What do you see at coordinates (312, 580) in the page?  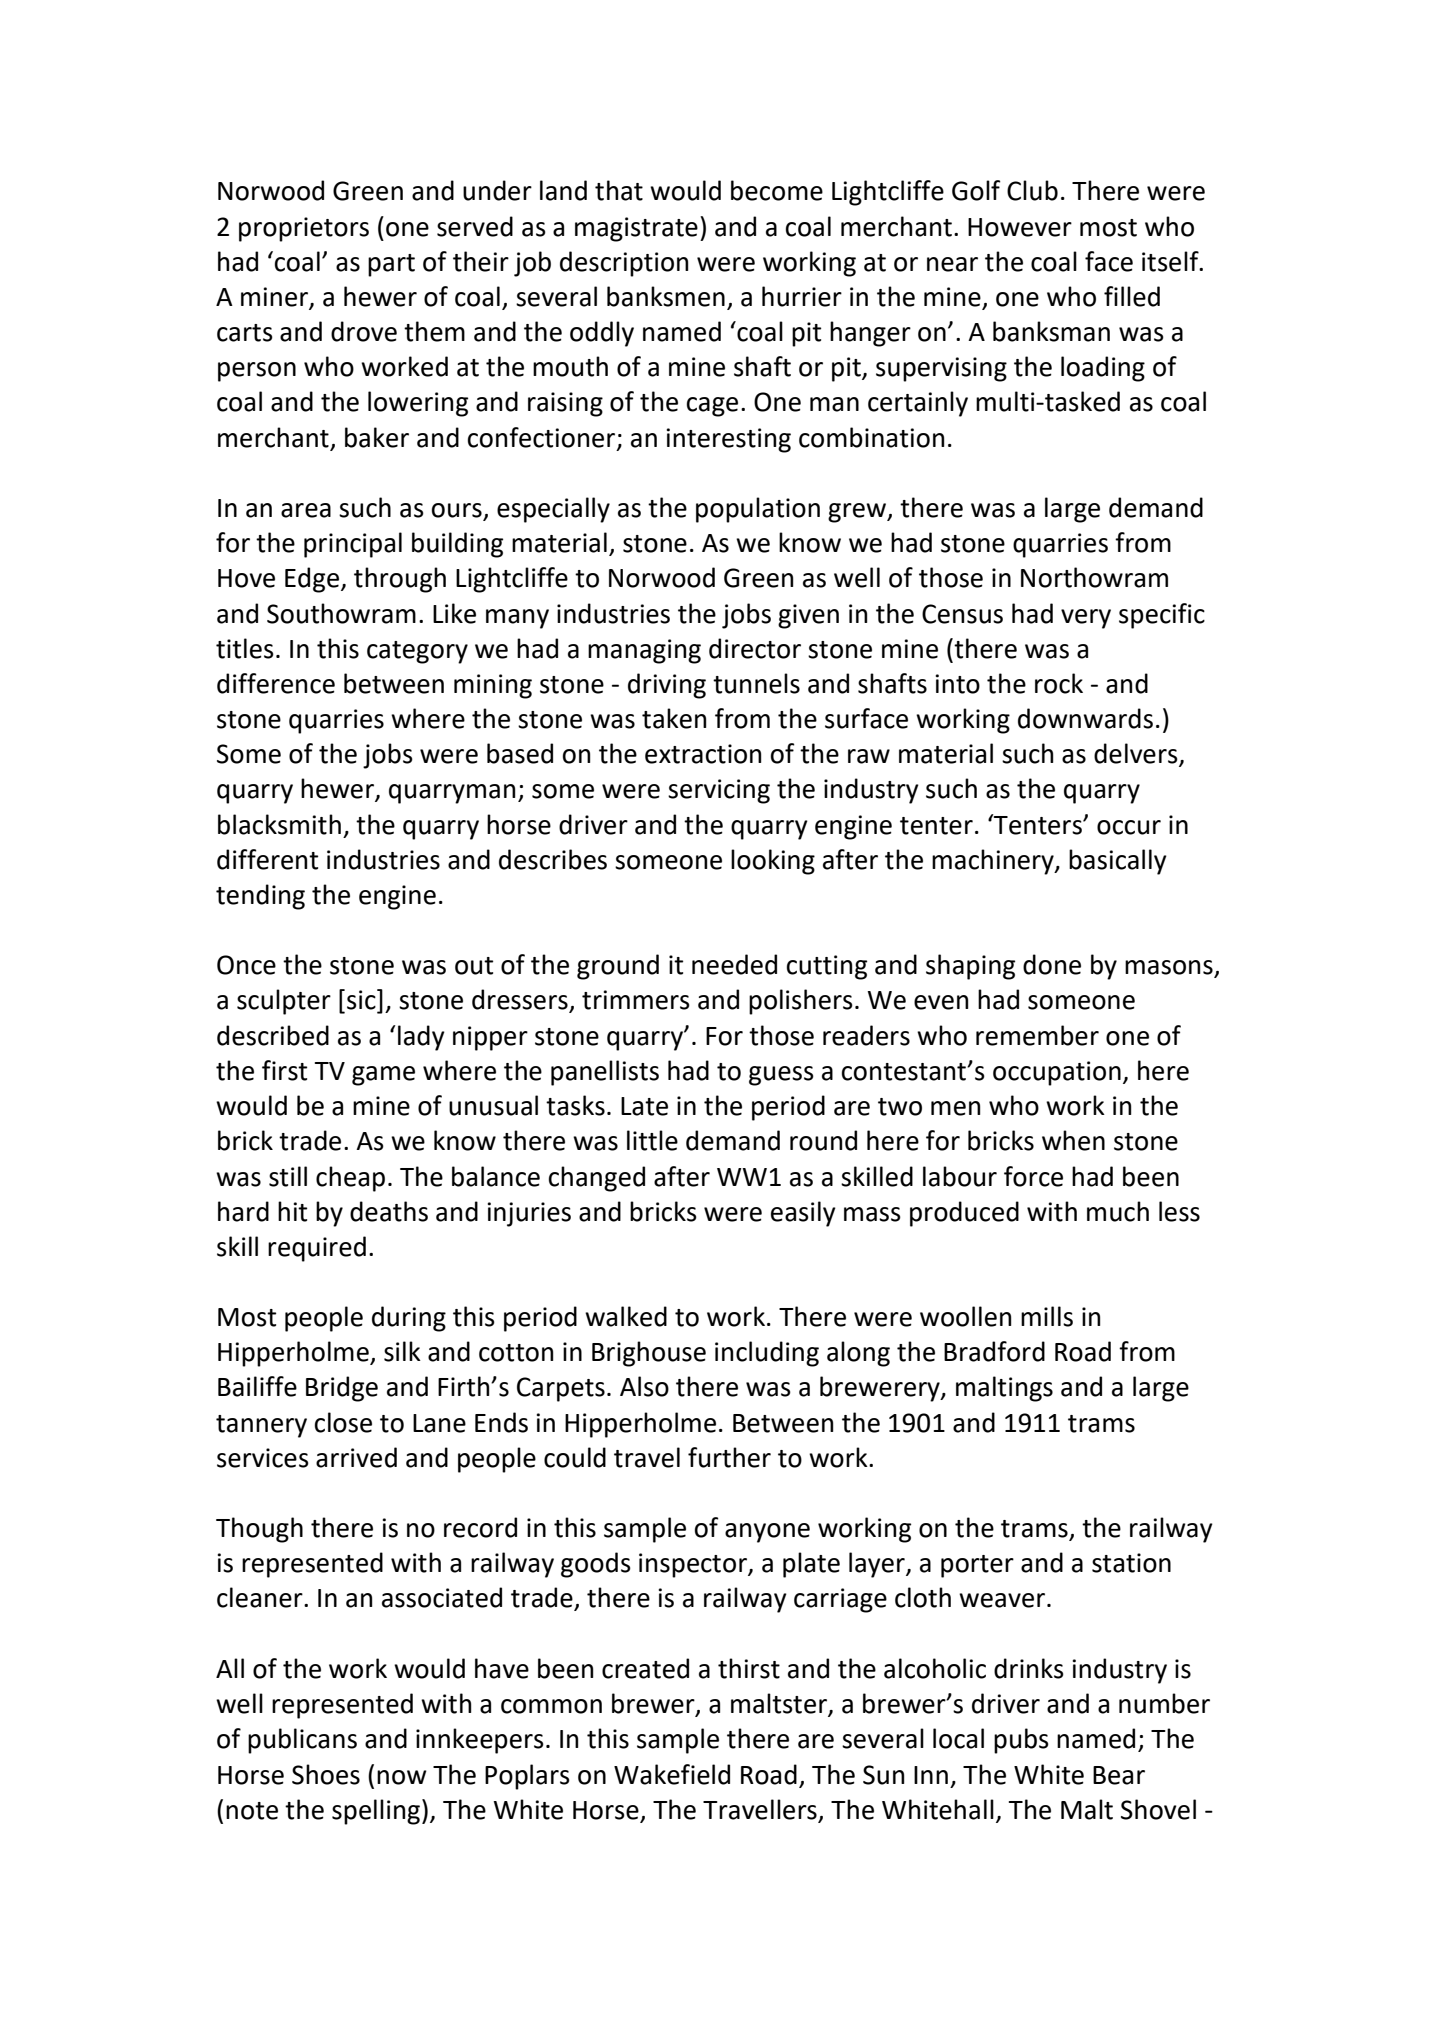 I see `Edge` at bounding box center [312, 580].
